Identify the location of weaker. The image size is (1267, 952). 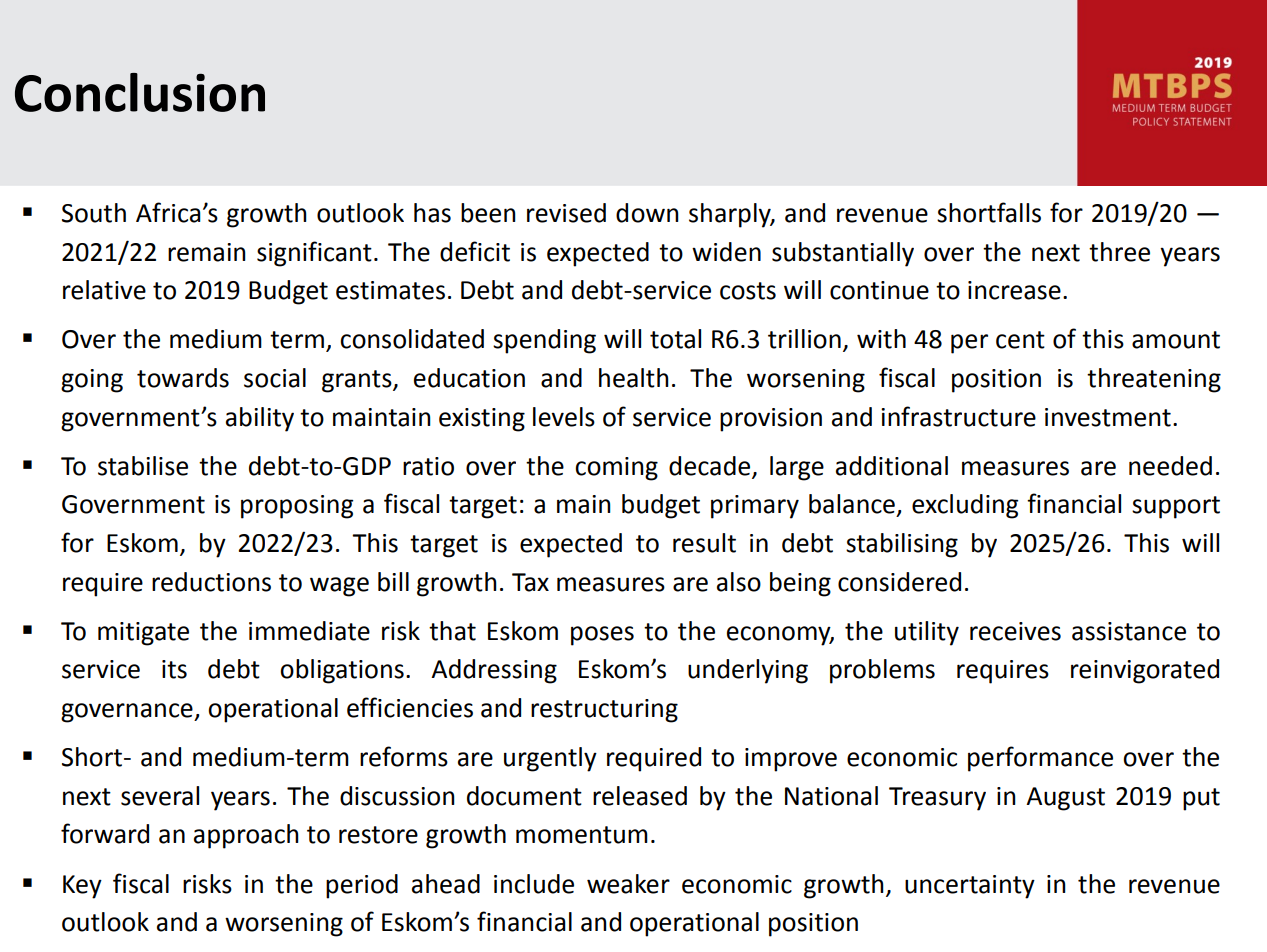
(628, 884).
